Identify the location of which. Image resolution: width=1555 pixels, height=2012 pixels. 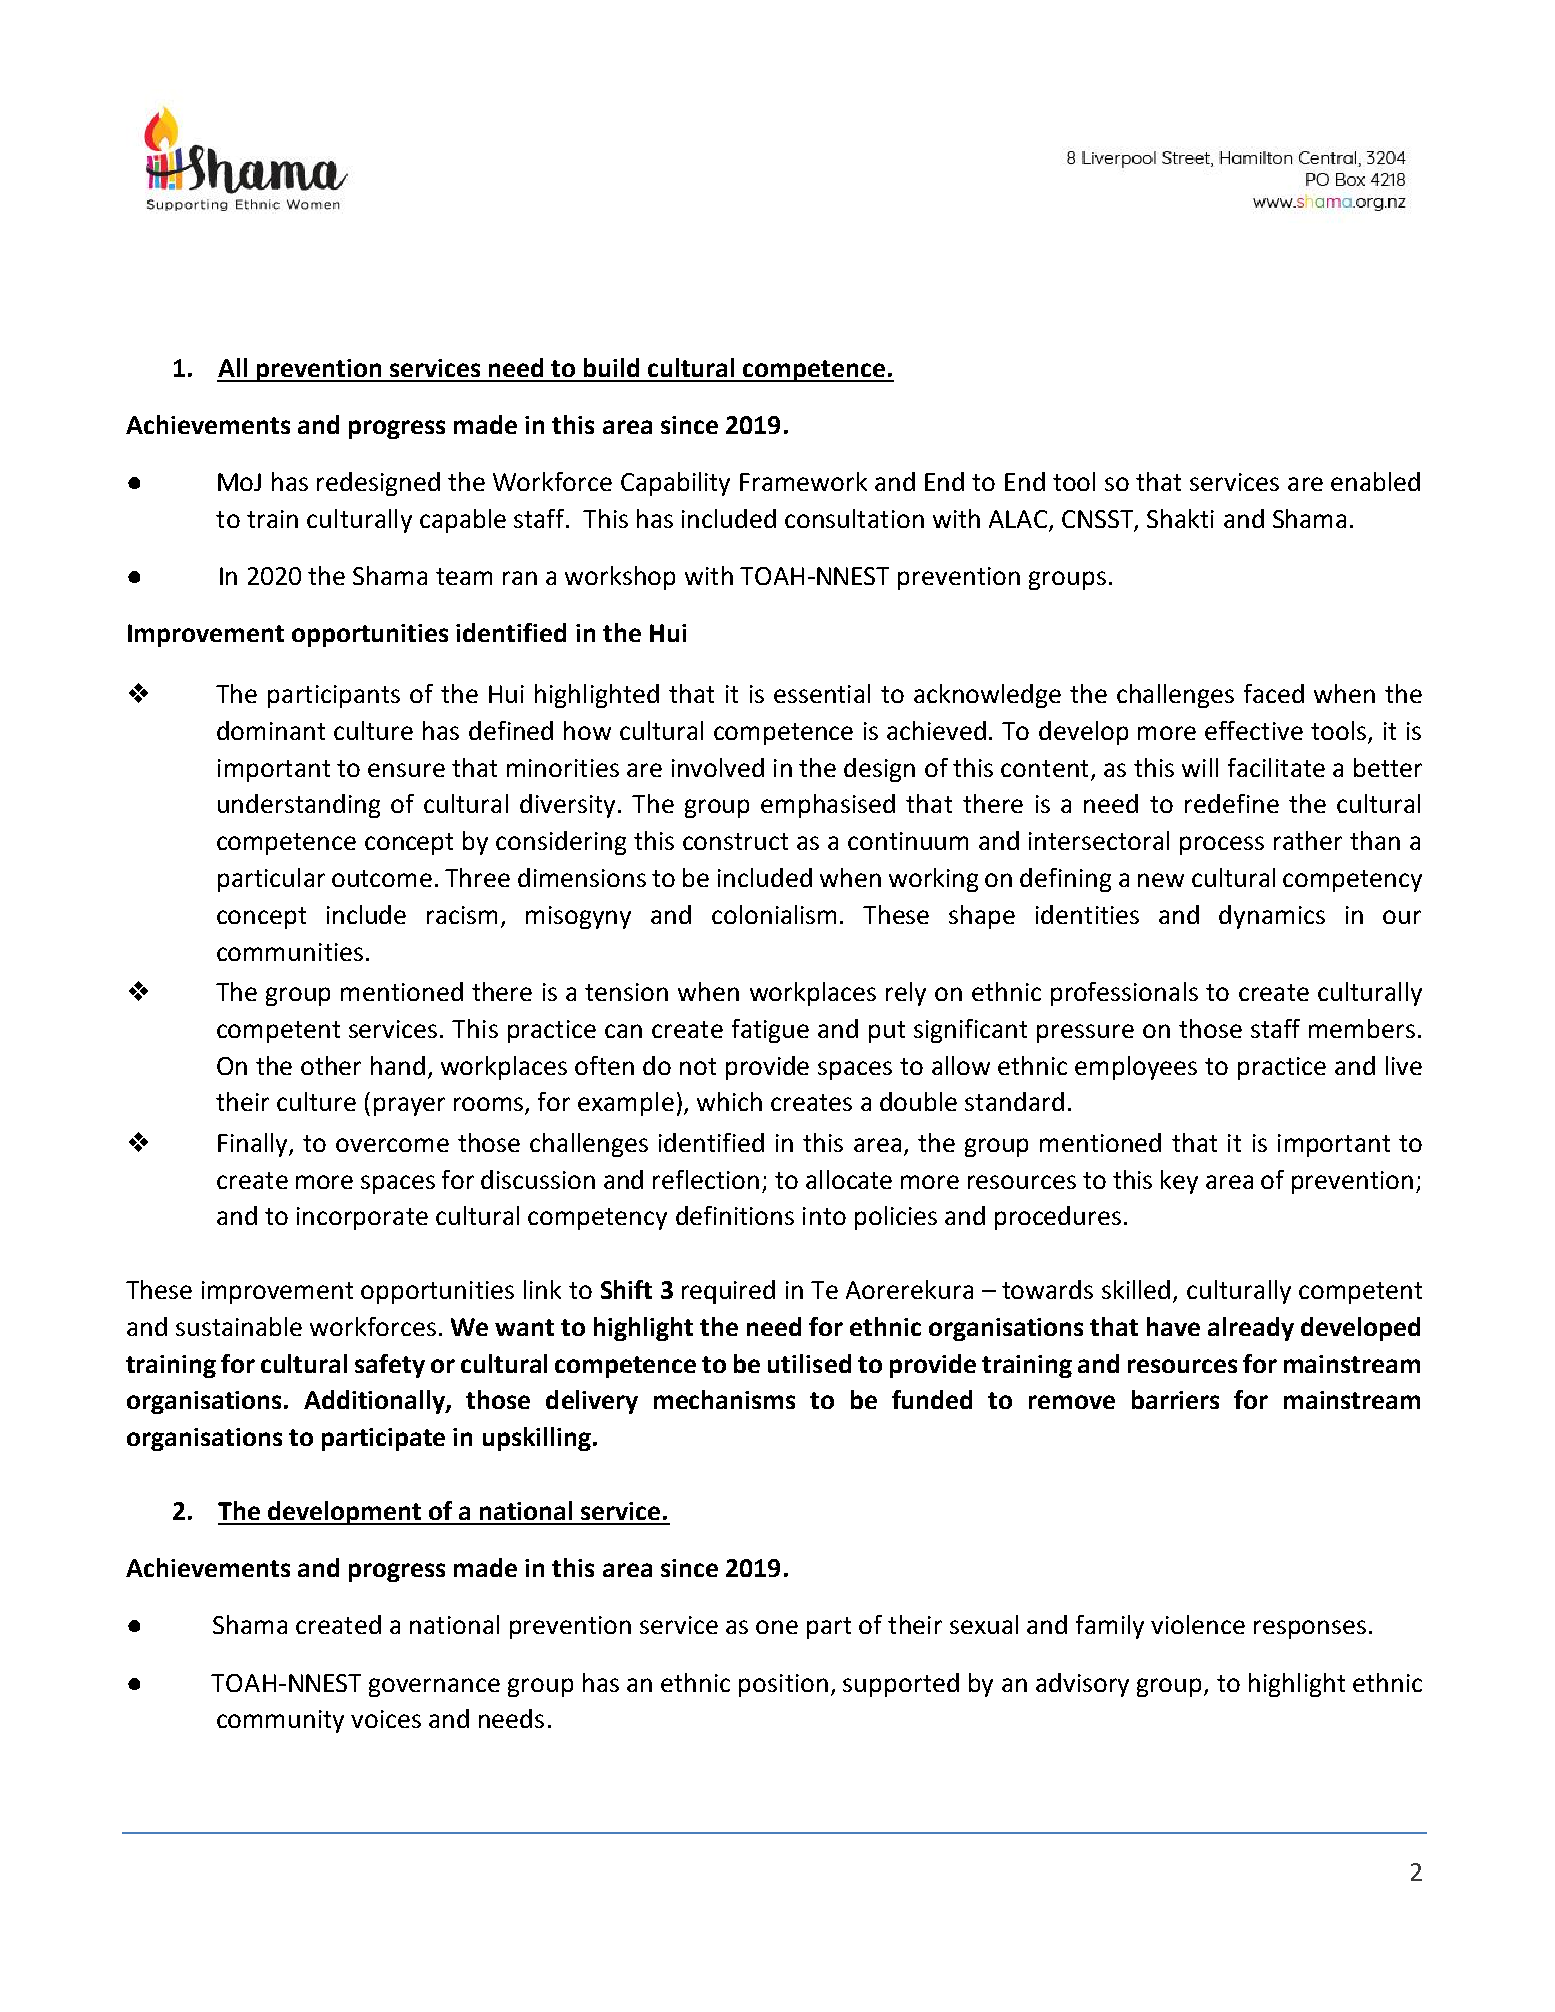
(729, 1101).
